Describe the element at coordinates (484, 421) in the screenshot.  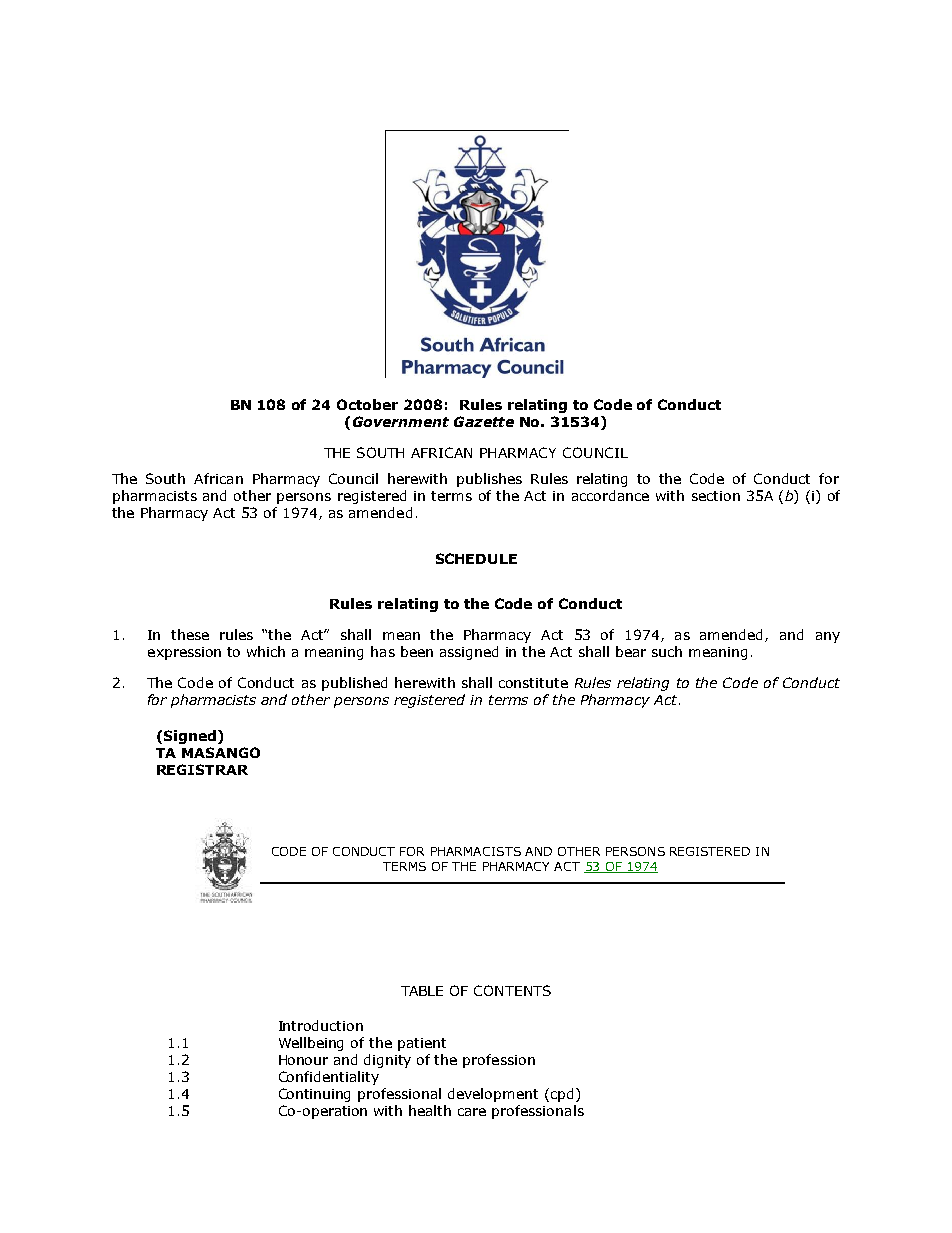
I see `Gazette` at that location.
